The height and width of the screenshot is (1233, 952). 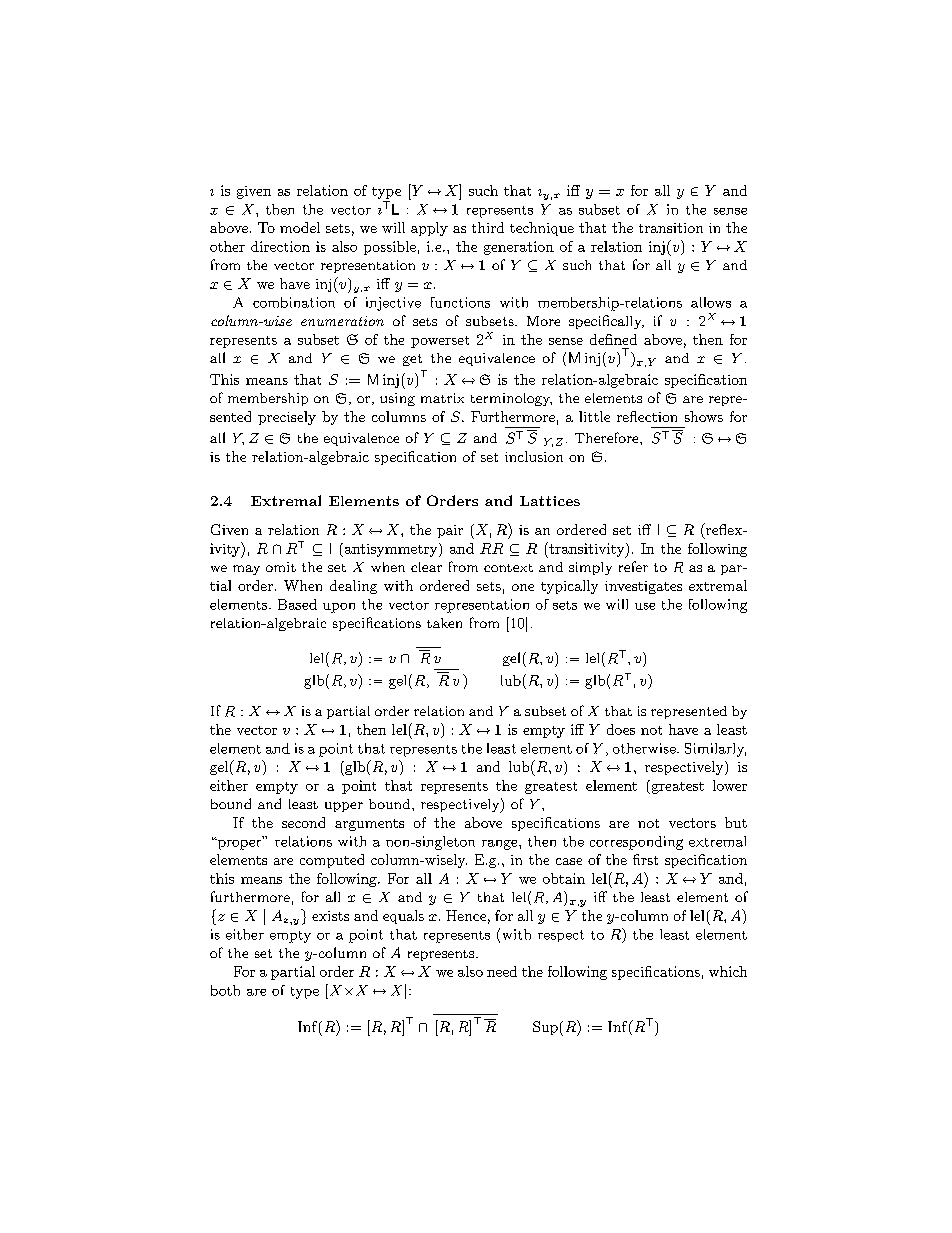 What do you see at coordinates (728, 971) in the screenshot?
I see `which` at bounding box center [728, 971].
